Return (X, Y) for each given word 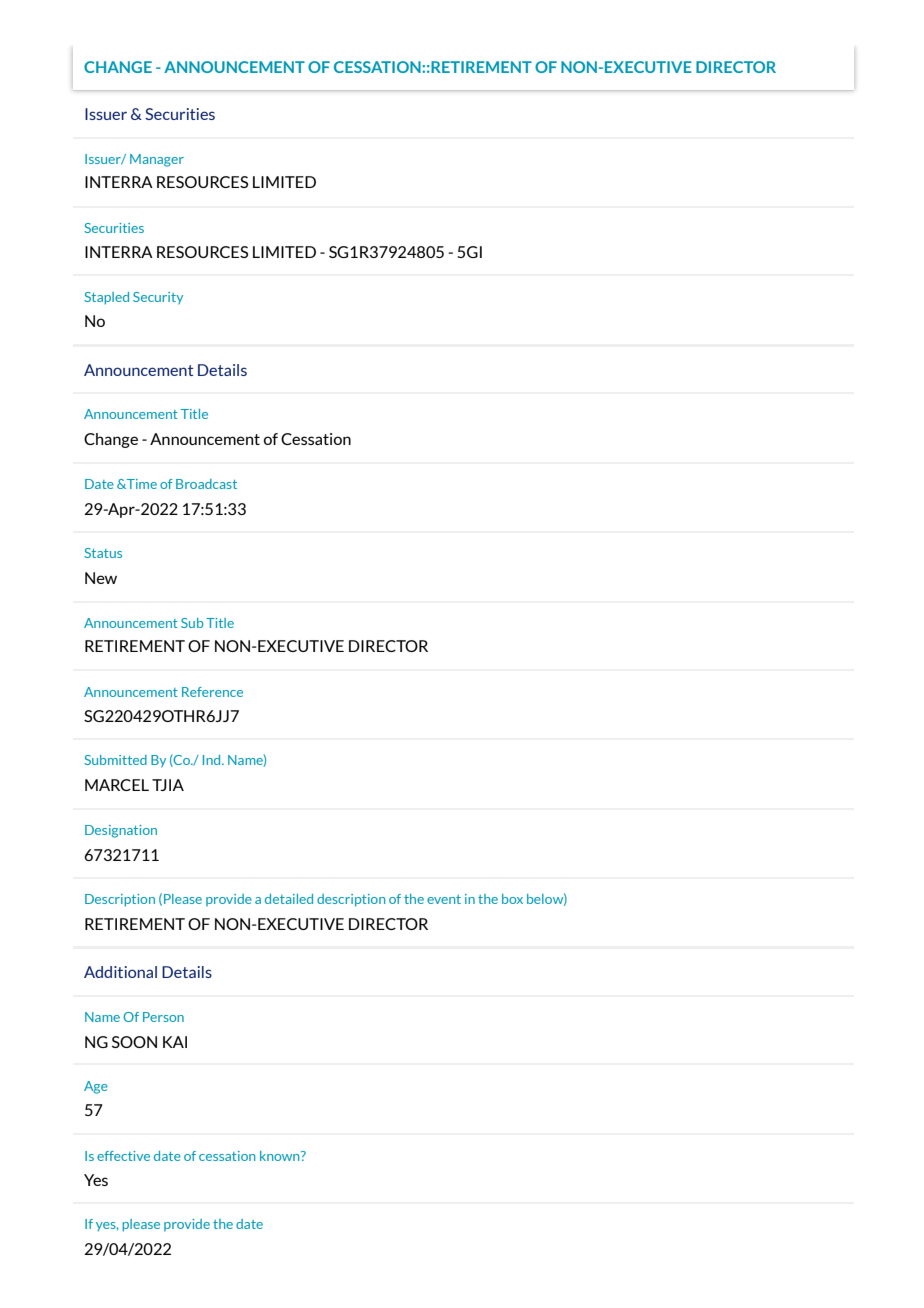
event (444, 899)
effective (123, 1156)
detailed (289, 899)
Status (103, 553)
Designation (121, 831)
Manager (157, 160)
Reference (212, 692)
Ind (213, 760)
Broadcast (206, 484)
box (512, 899)
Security (158, 298)
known (281, 1156)
